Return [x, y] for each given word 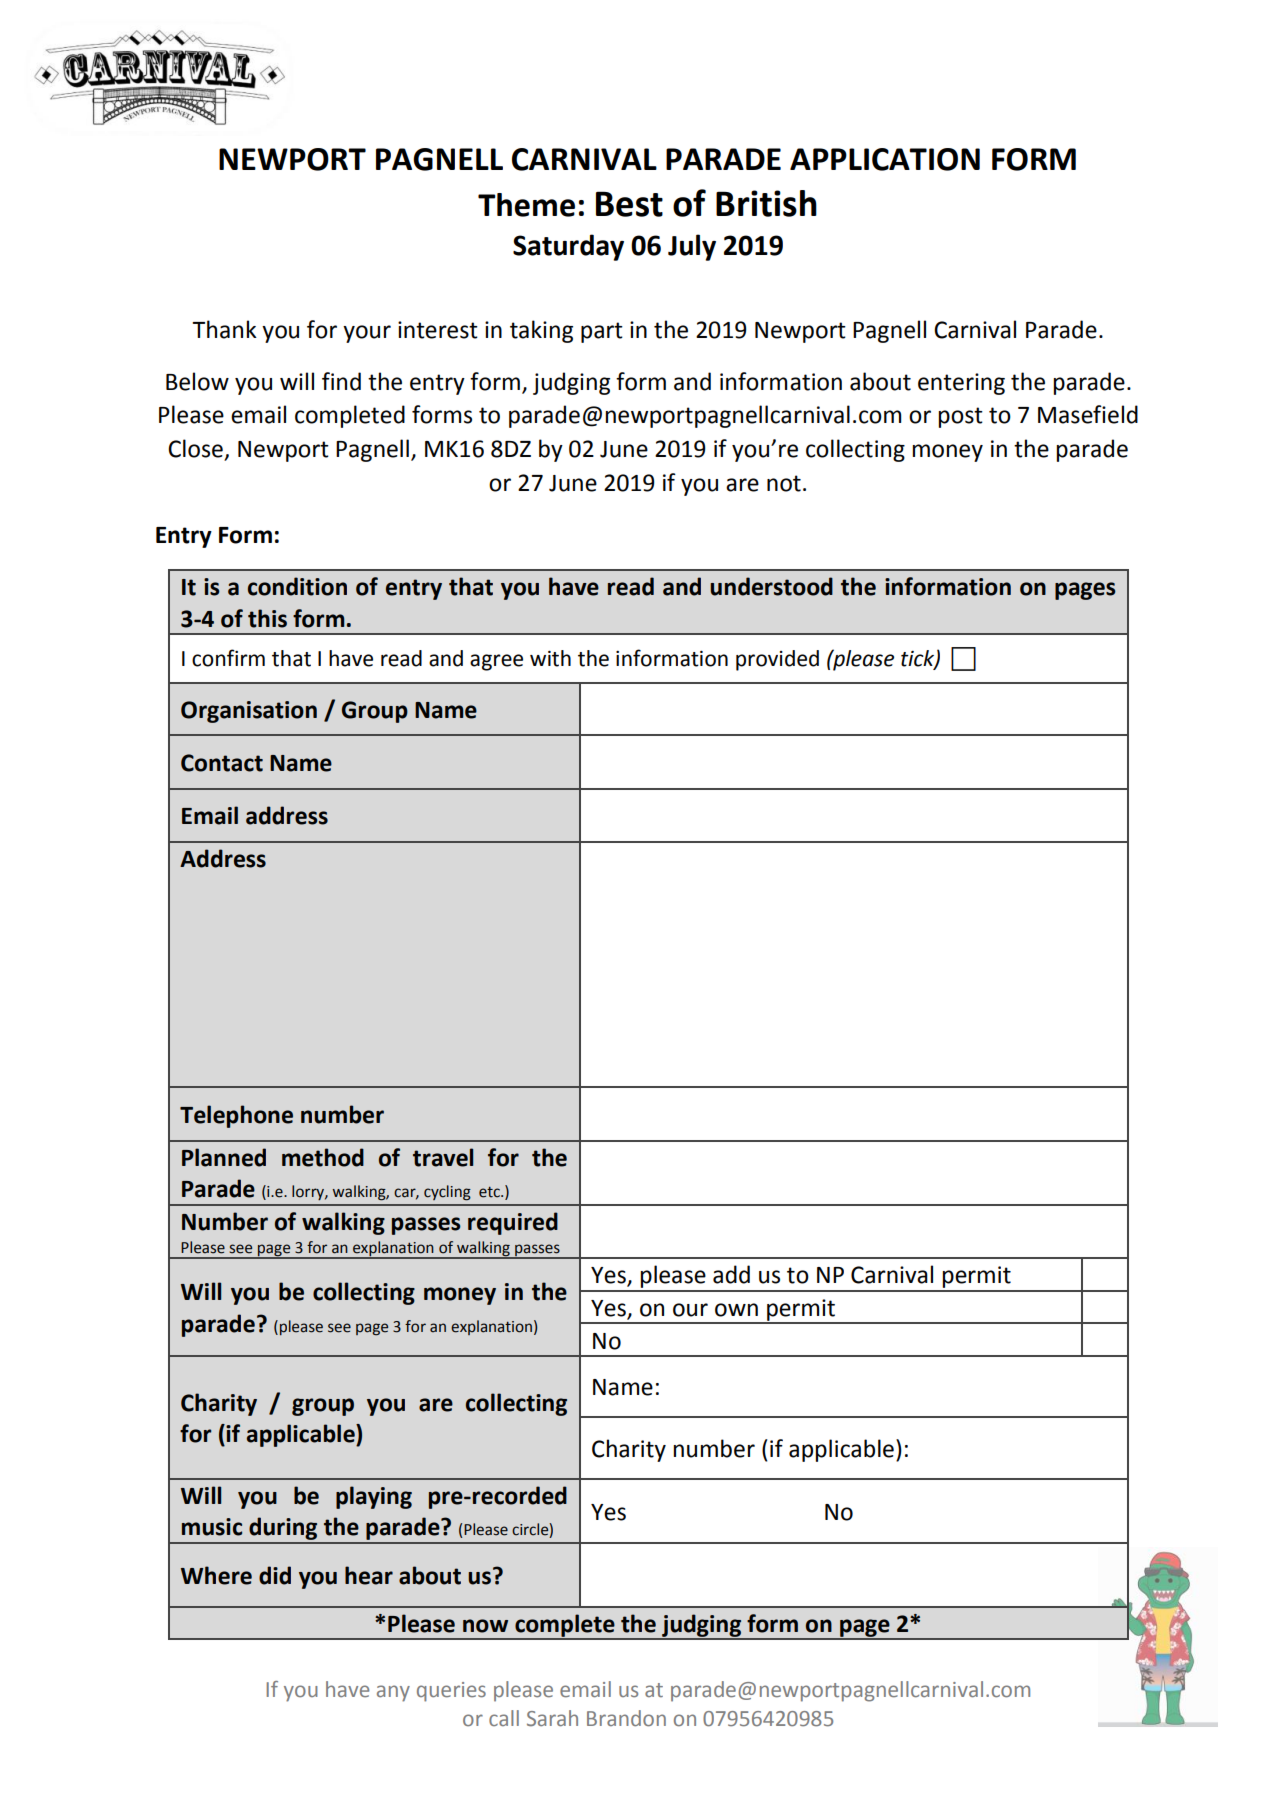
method [323, 1157]
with [550, 658]
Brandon [626, 1718]
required [513, 1223]
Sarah [552, 1718]
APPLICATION [885, 159]
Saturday [568, 247]
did [275, 1575]
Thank [224, 329]
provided [777, 660]
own [736, 1310]
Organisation [249, 712]
